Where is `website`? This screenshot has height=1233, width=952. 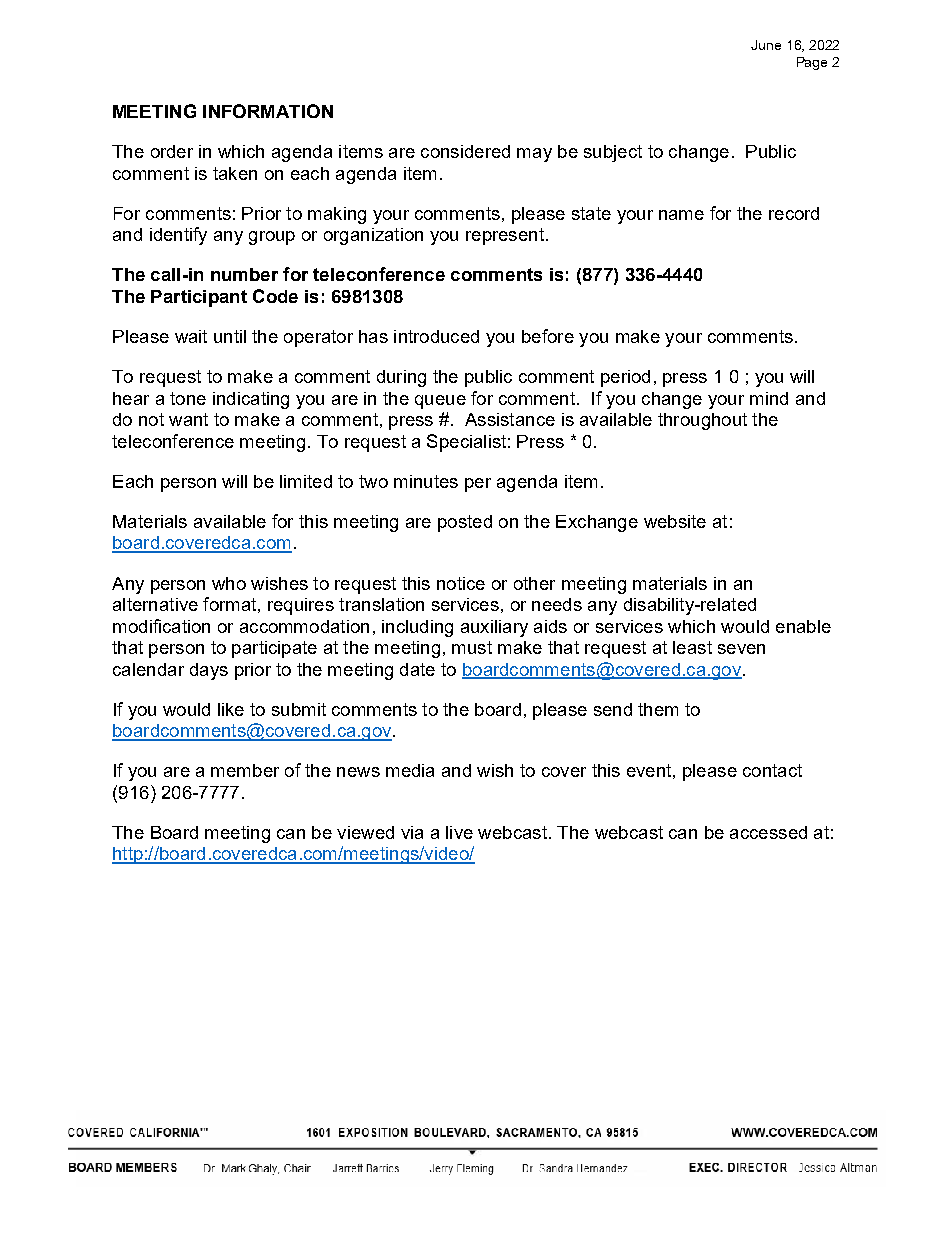 website is located at coordinates (675, 521).
